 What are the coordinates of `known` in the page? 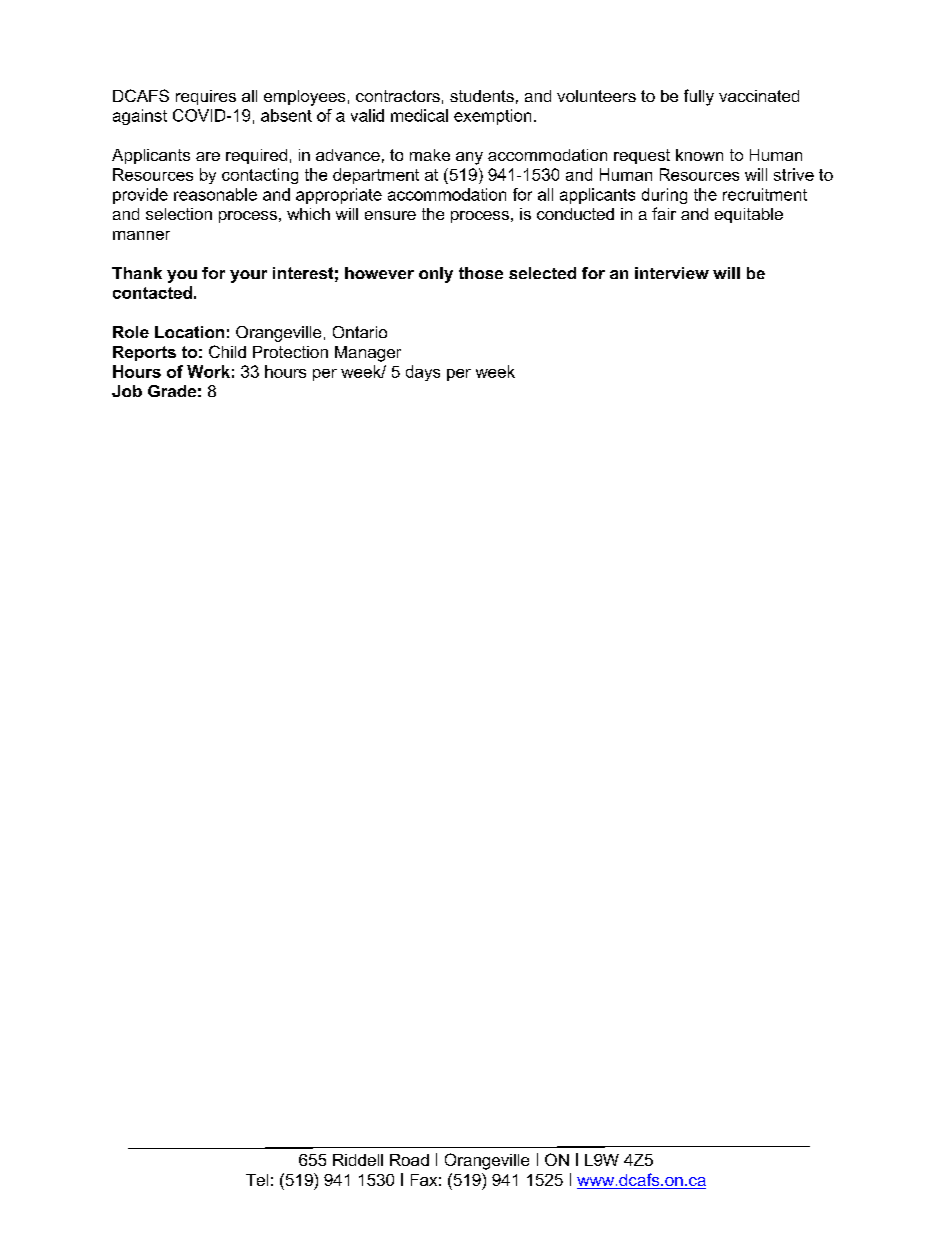 It's located at (699, 155).
